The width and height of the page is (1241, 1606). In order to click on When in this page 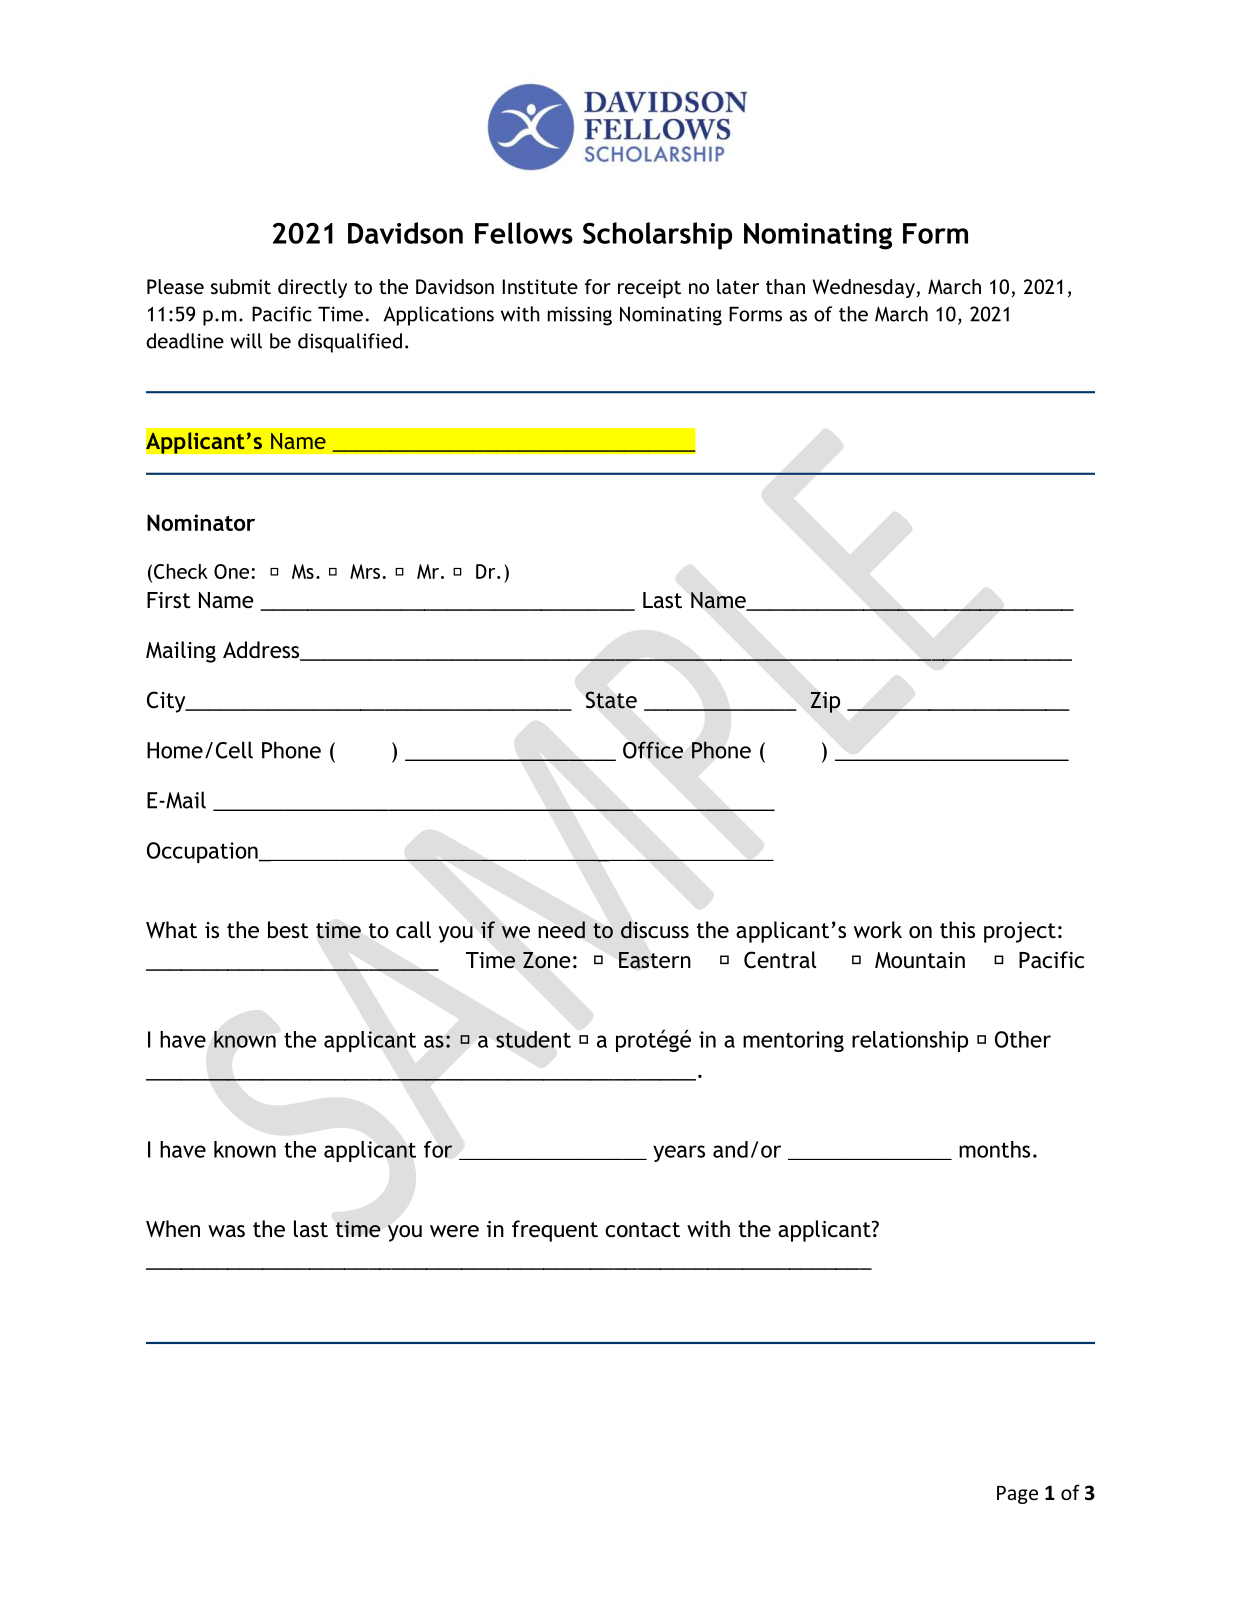, I will do `click(173, 1229)`.
